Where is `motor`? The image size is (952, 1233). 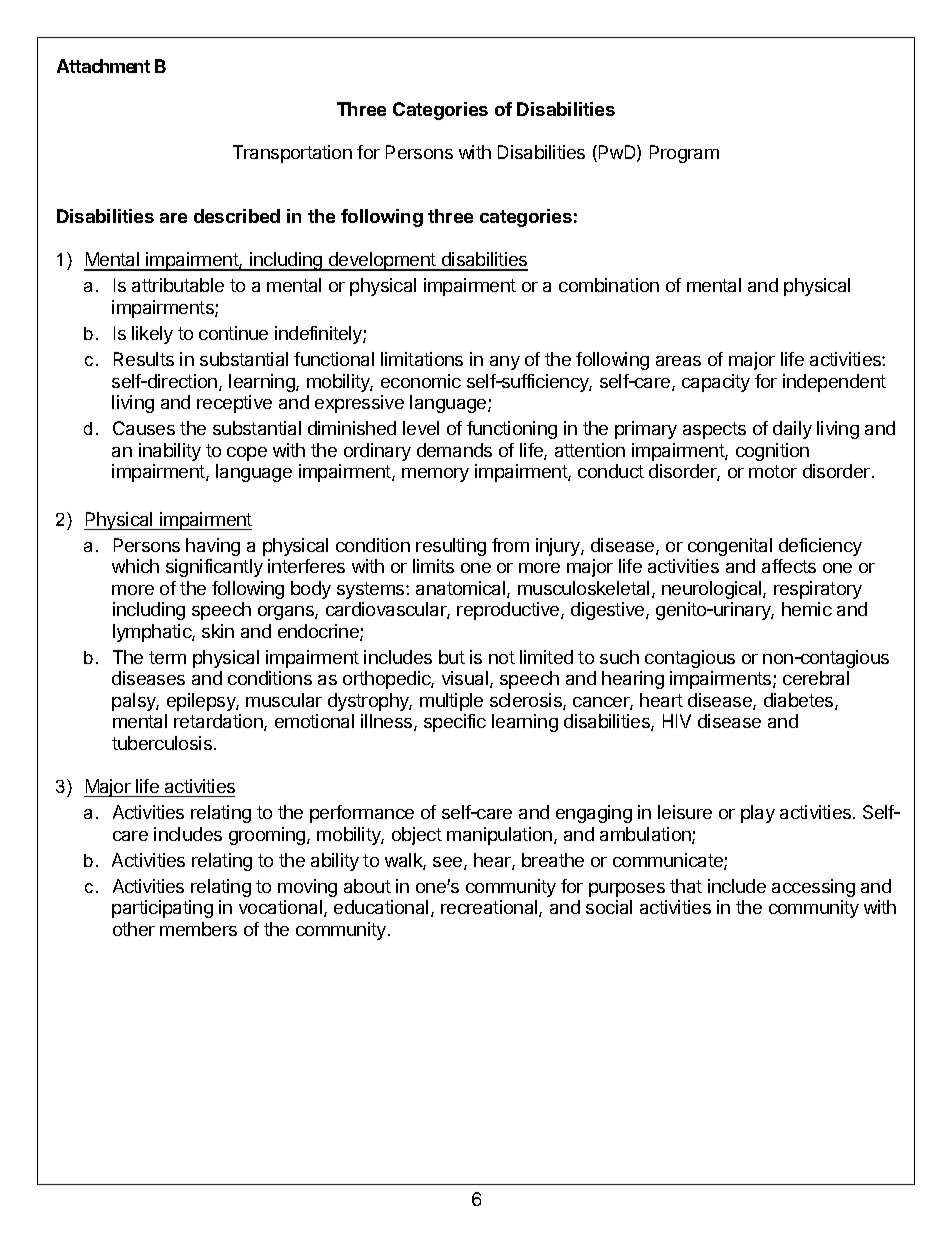
motor is located at coordinates (773, 471).
